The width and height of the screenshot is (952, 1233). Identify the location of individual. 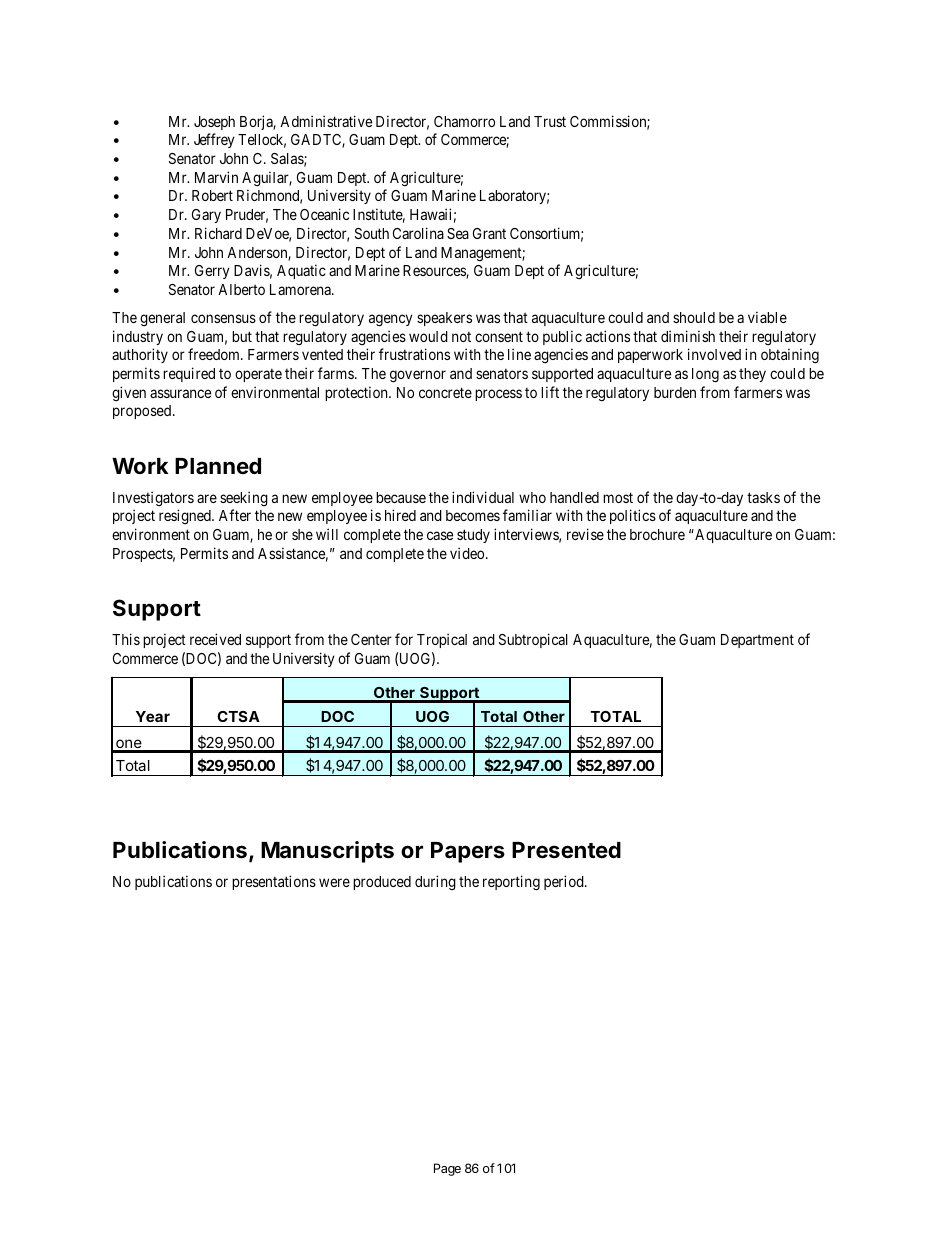
(483, 497).
